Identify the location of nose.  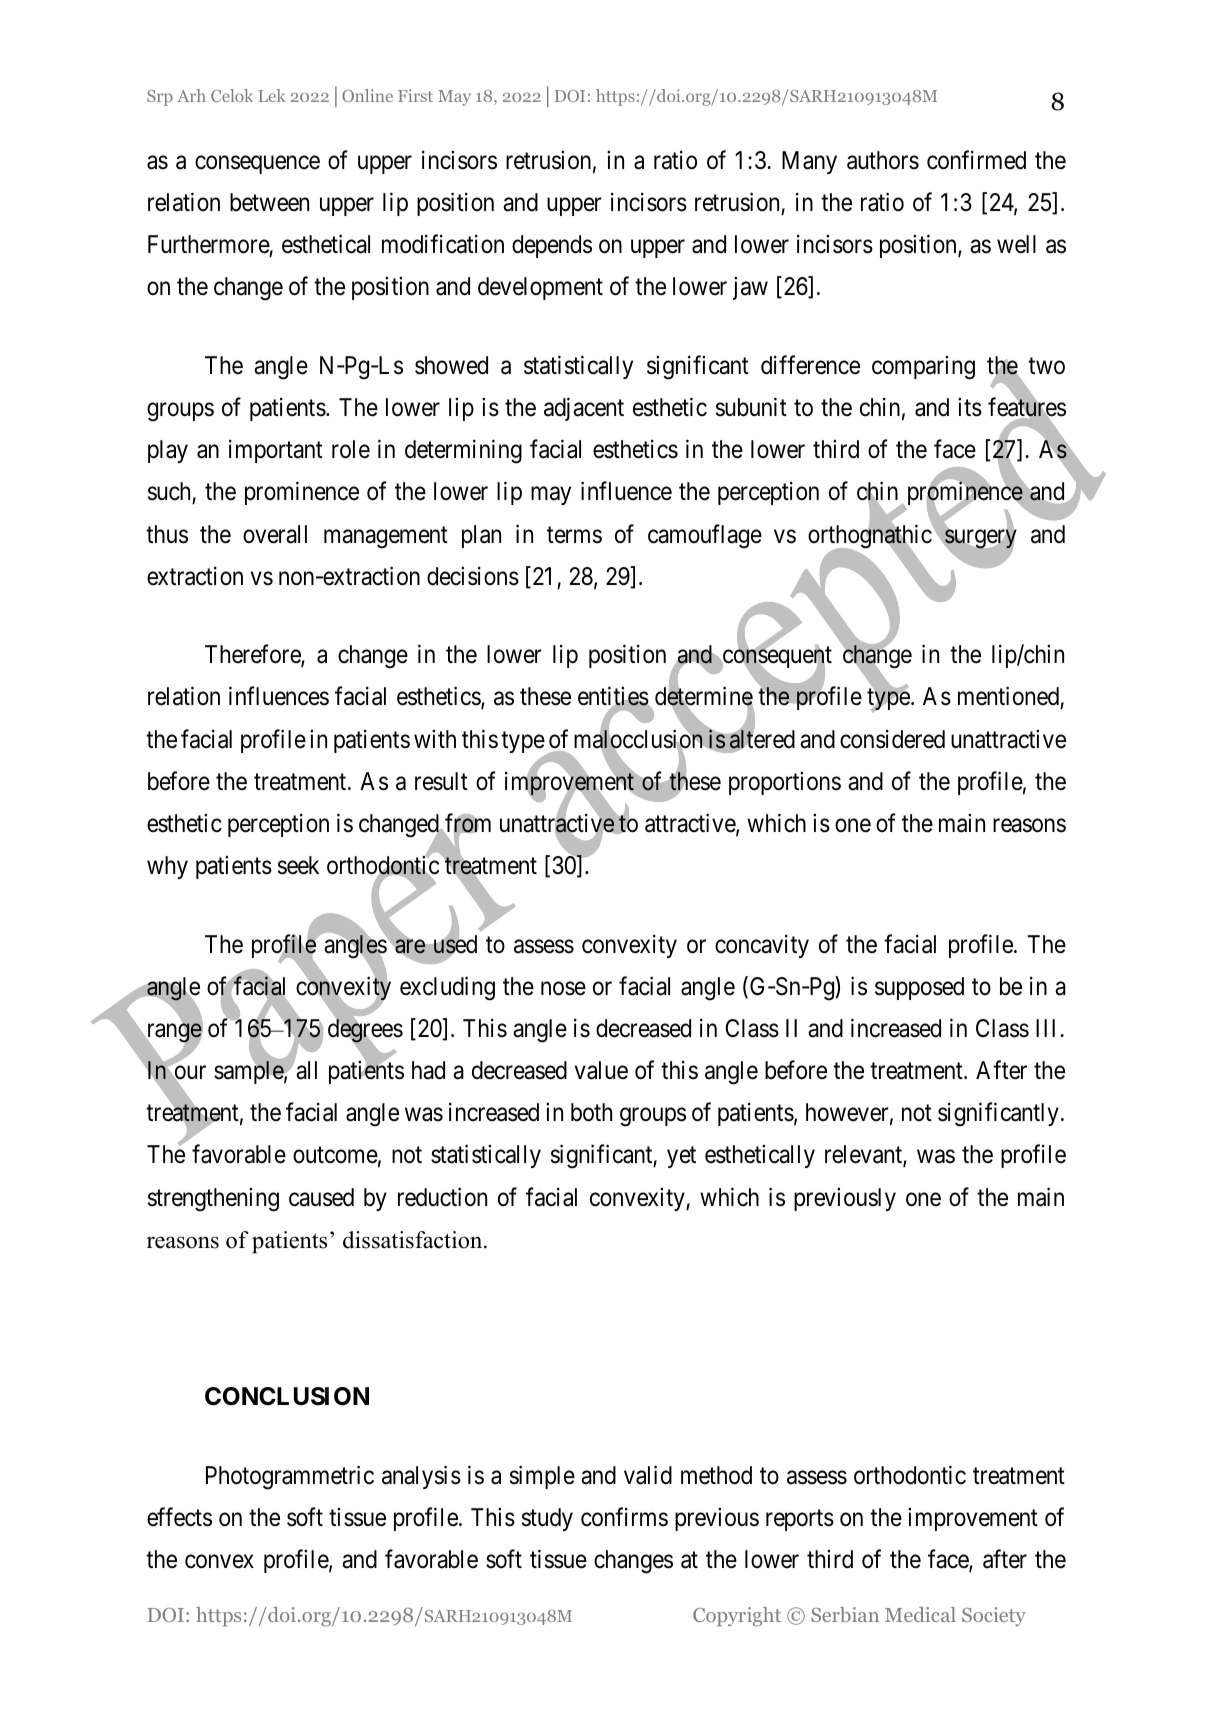
(563, 989).
